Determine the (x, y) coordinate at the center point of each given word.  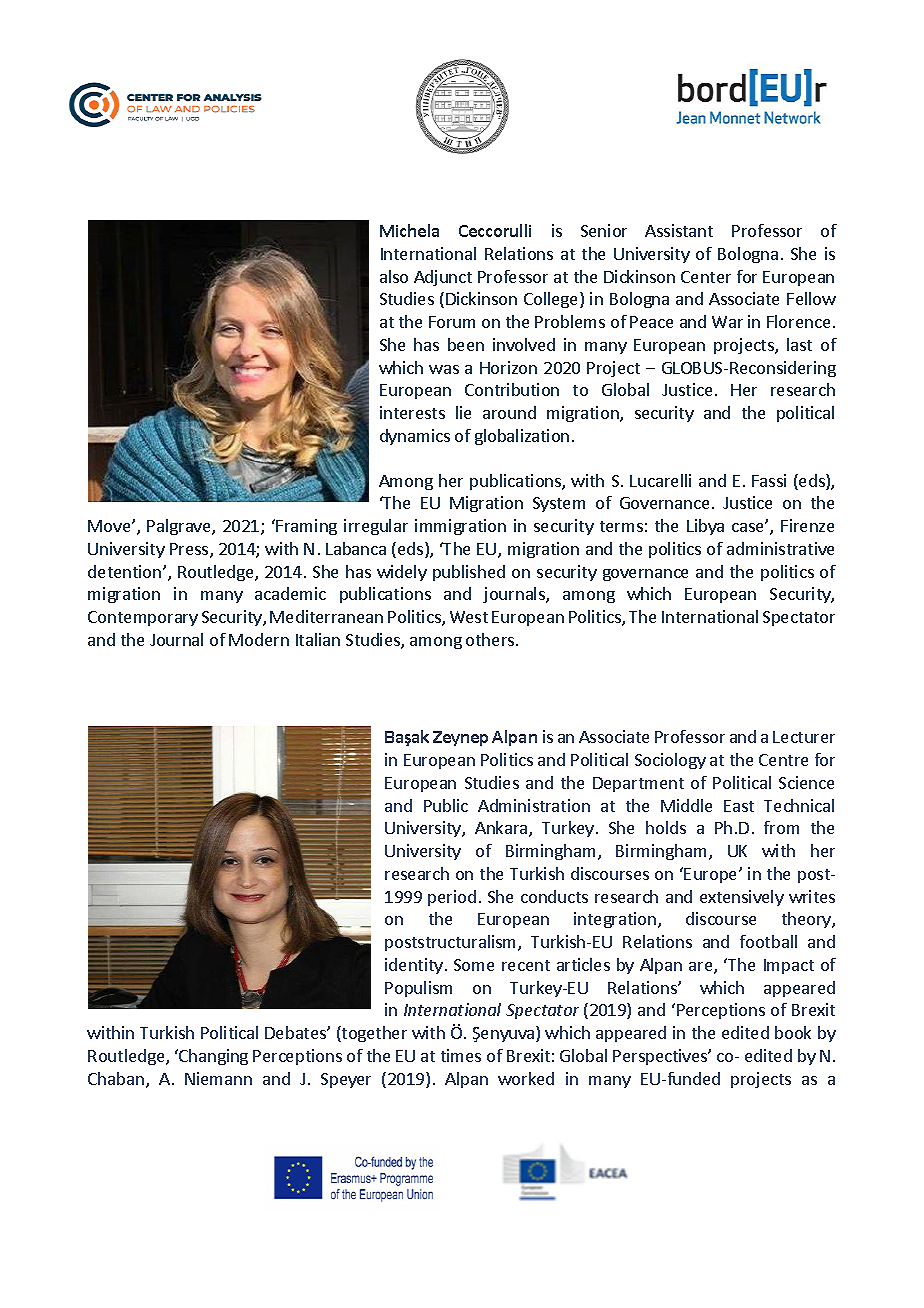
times (461, 1055)
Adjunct (443, 278)
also (394, 276)
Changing (212, 1057)
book (793, 1032)
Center (706, 277)
